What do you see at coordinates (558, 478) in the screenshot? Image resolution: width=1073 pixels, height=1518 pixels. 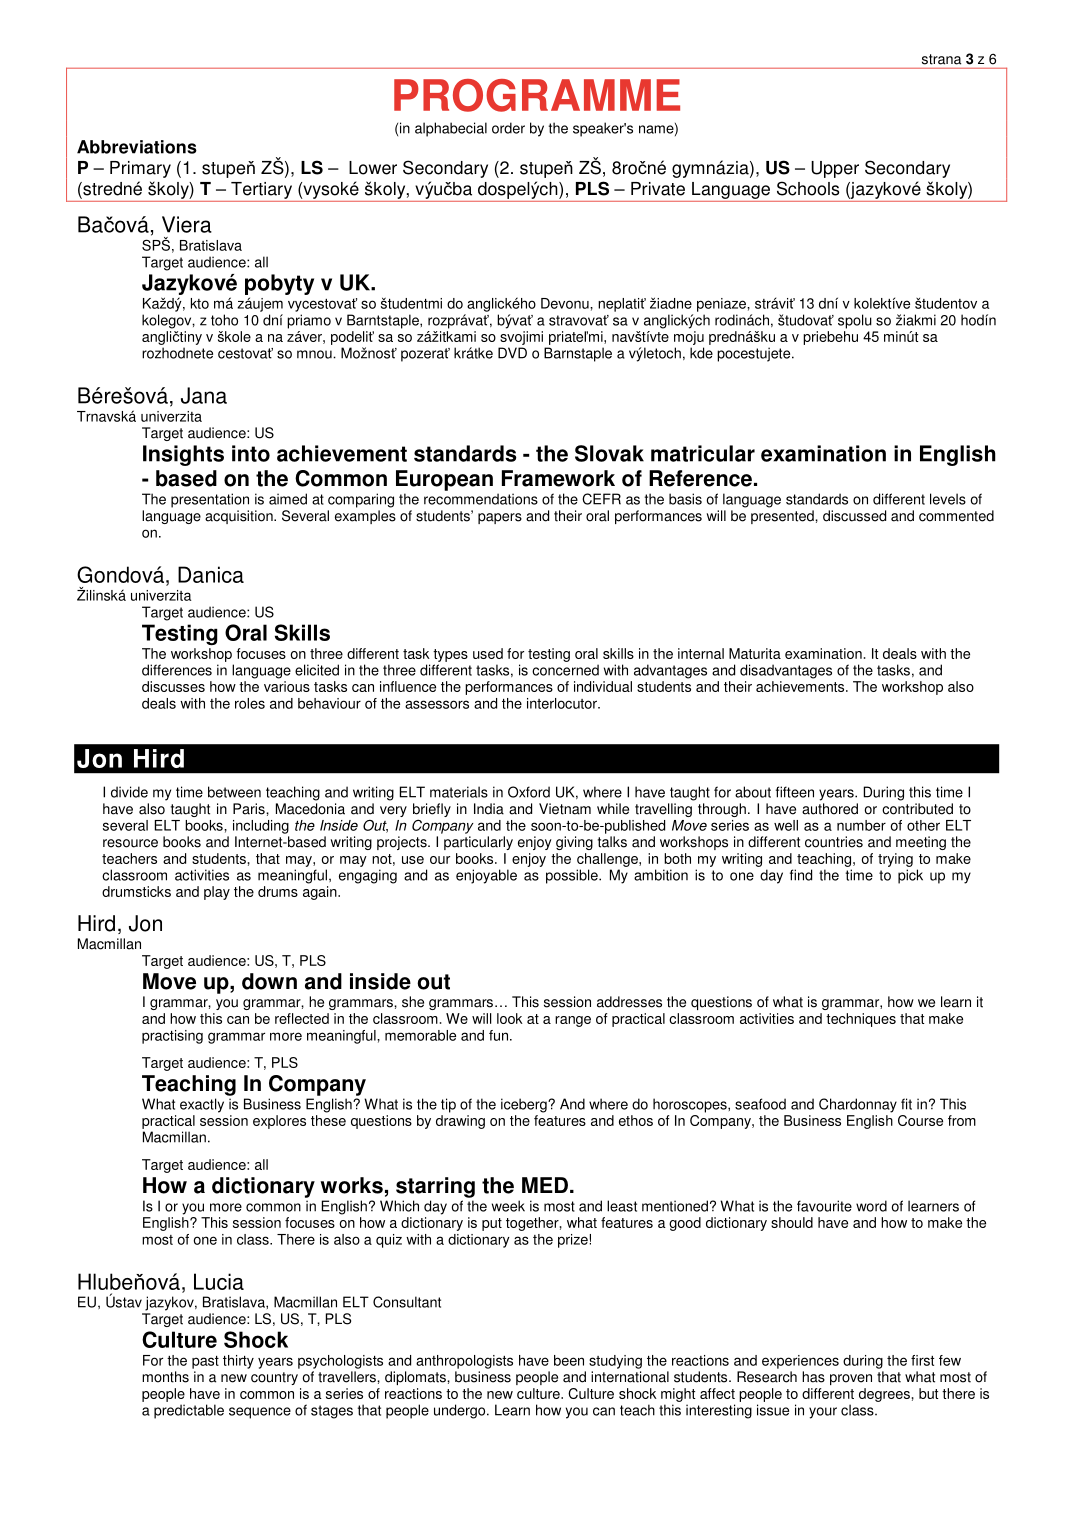 I see `Framework` at bounding box center [558, 478].
